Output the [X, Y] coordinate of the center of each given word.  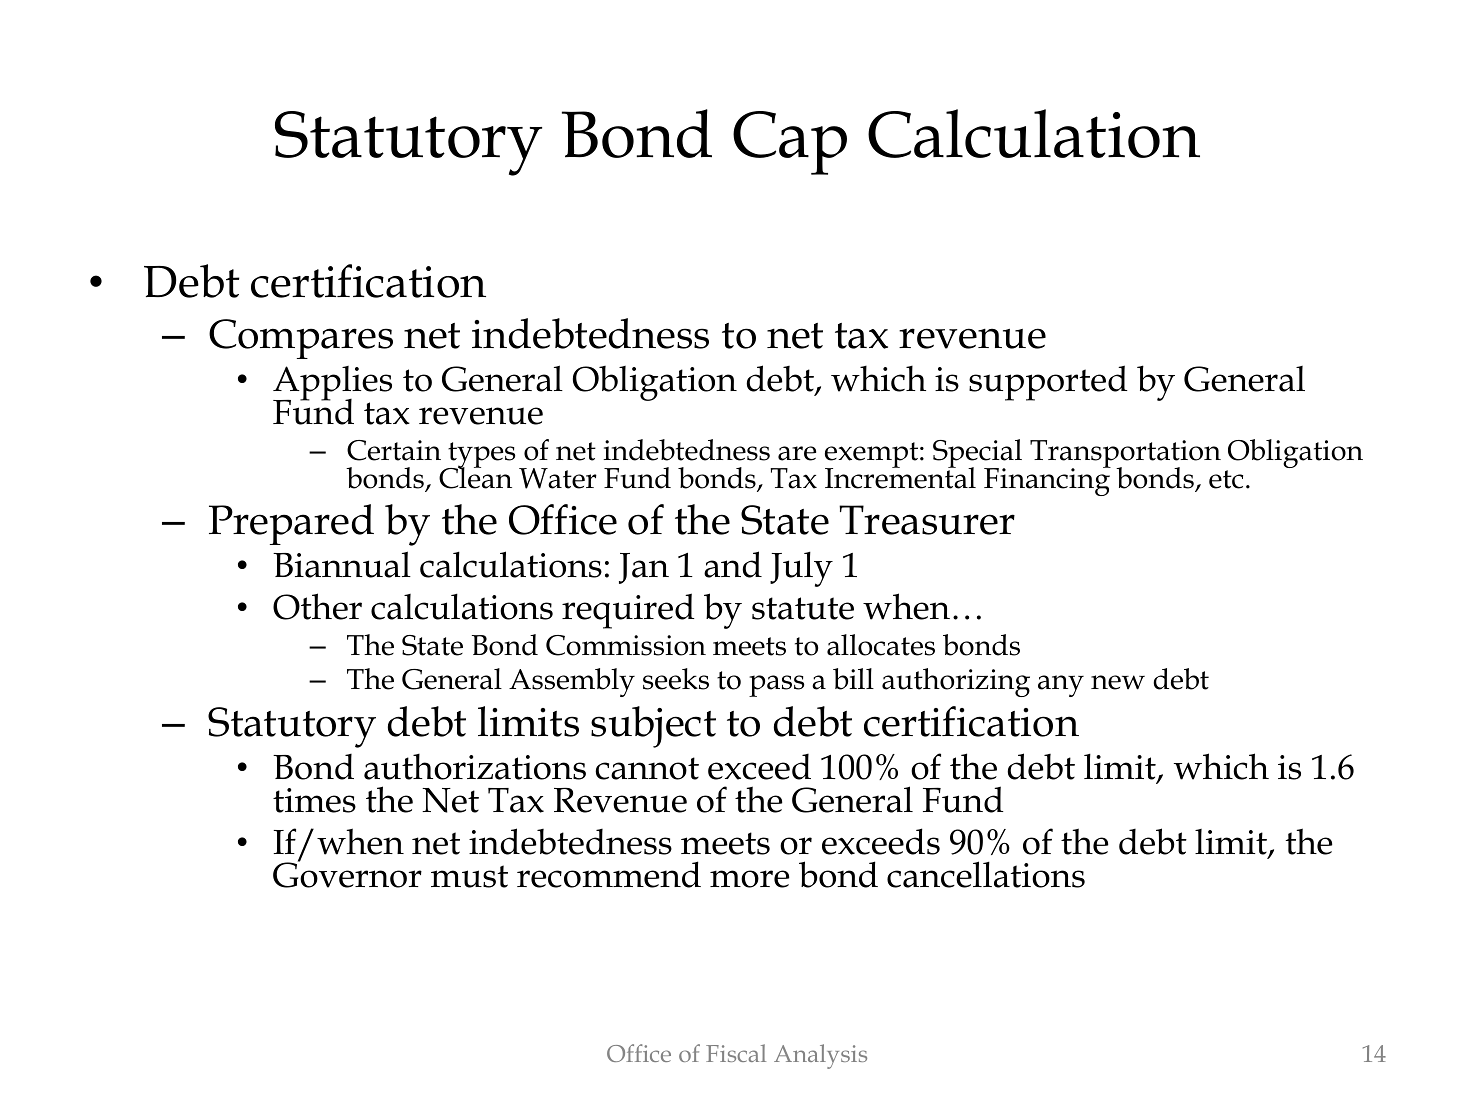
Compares [301, 339]
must [469, 876]
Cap [790, 143]
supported [1048, 383]
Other [317, 606]
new [1118, 682]
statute [803, 608]
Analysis [820, 1056]
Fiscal [736, 1053]
